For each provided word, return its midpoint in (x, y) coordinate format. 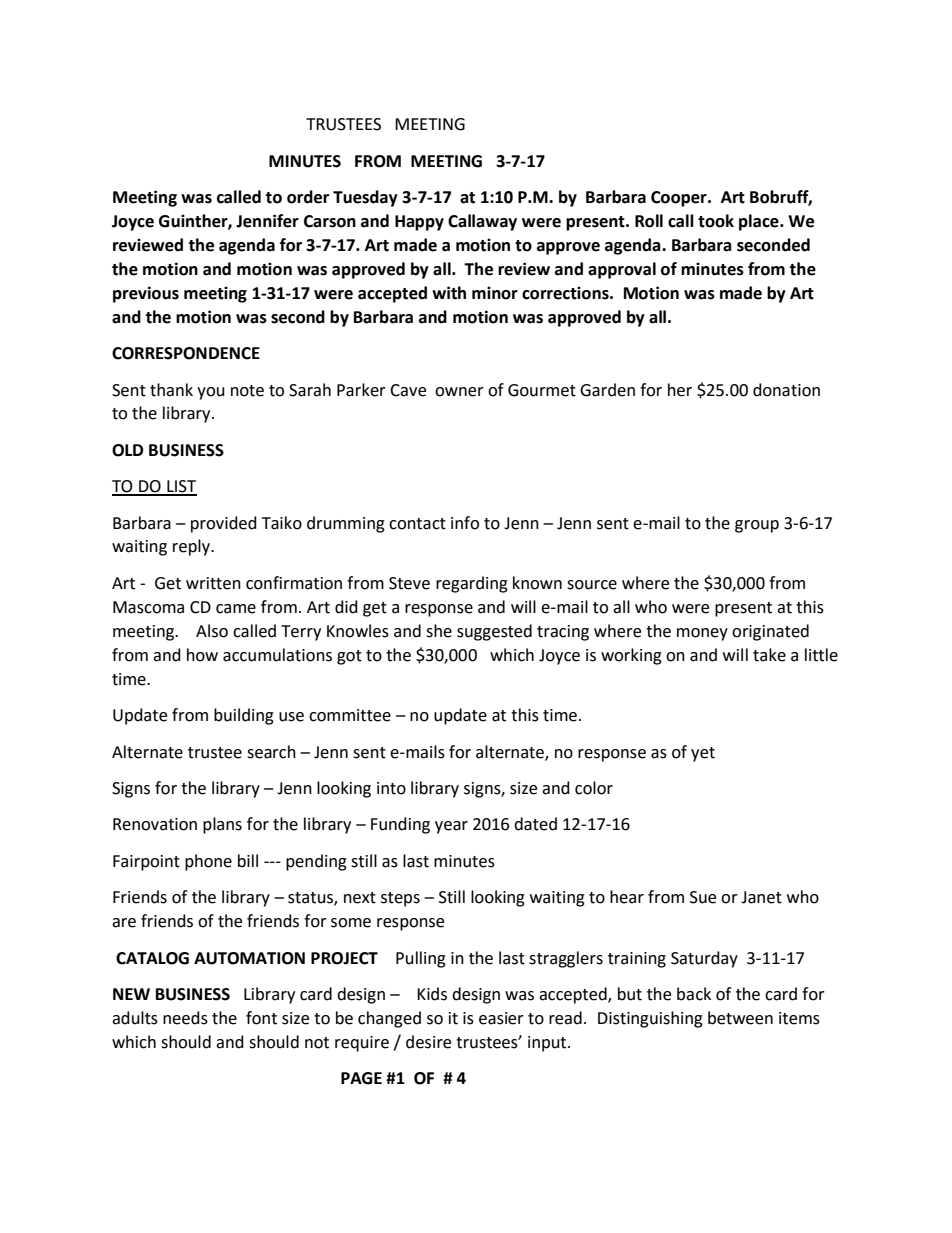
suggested (494, 632)
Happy (419, 223)
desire (428, 1042)
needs (185, 1018)
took (716, 221)
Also (212, 631)
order (308, 197)
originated (770, 632)
